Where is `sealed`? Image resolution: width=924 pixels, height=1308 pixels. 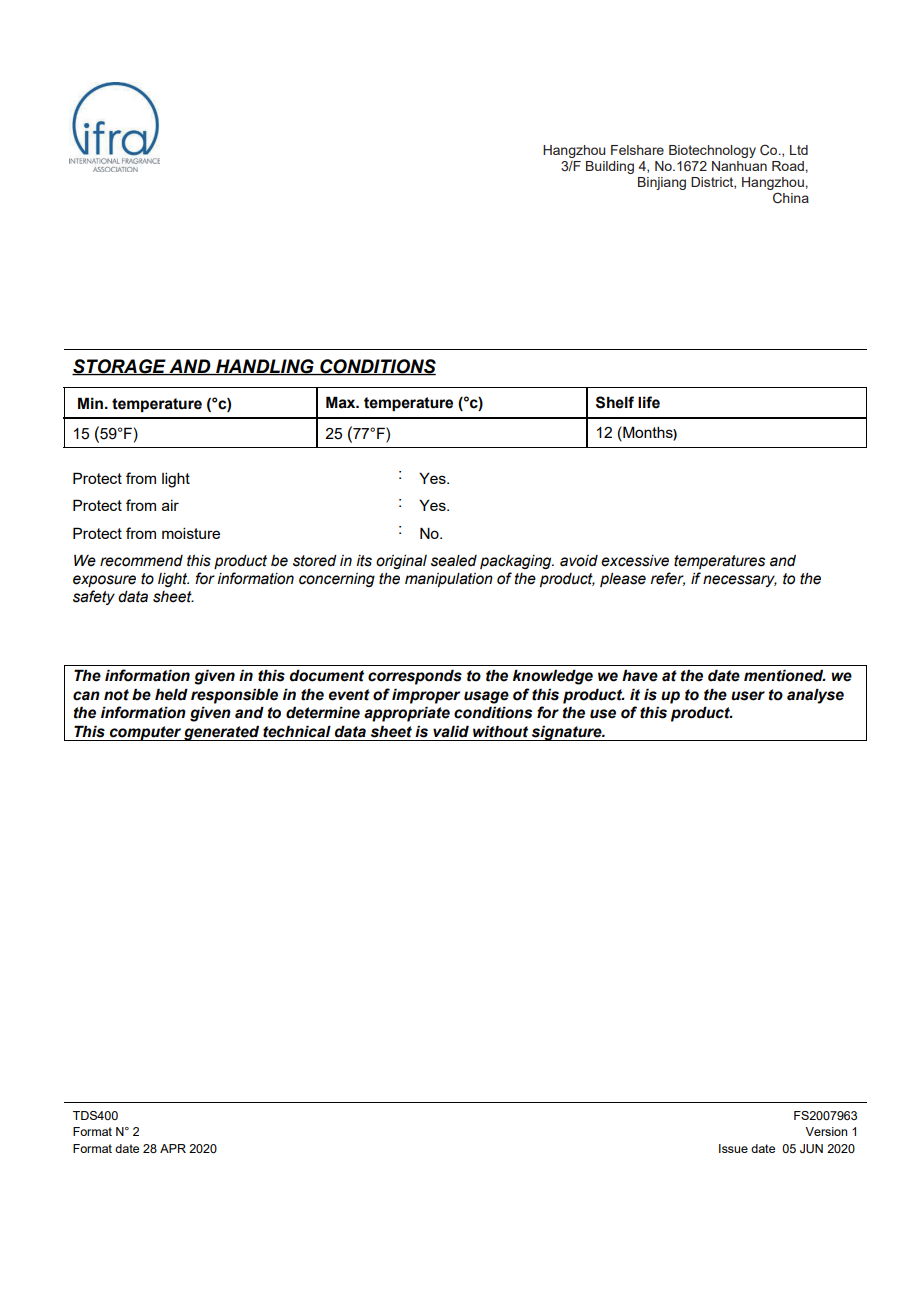 sealed is located at coordinates (454, 561).
